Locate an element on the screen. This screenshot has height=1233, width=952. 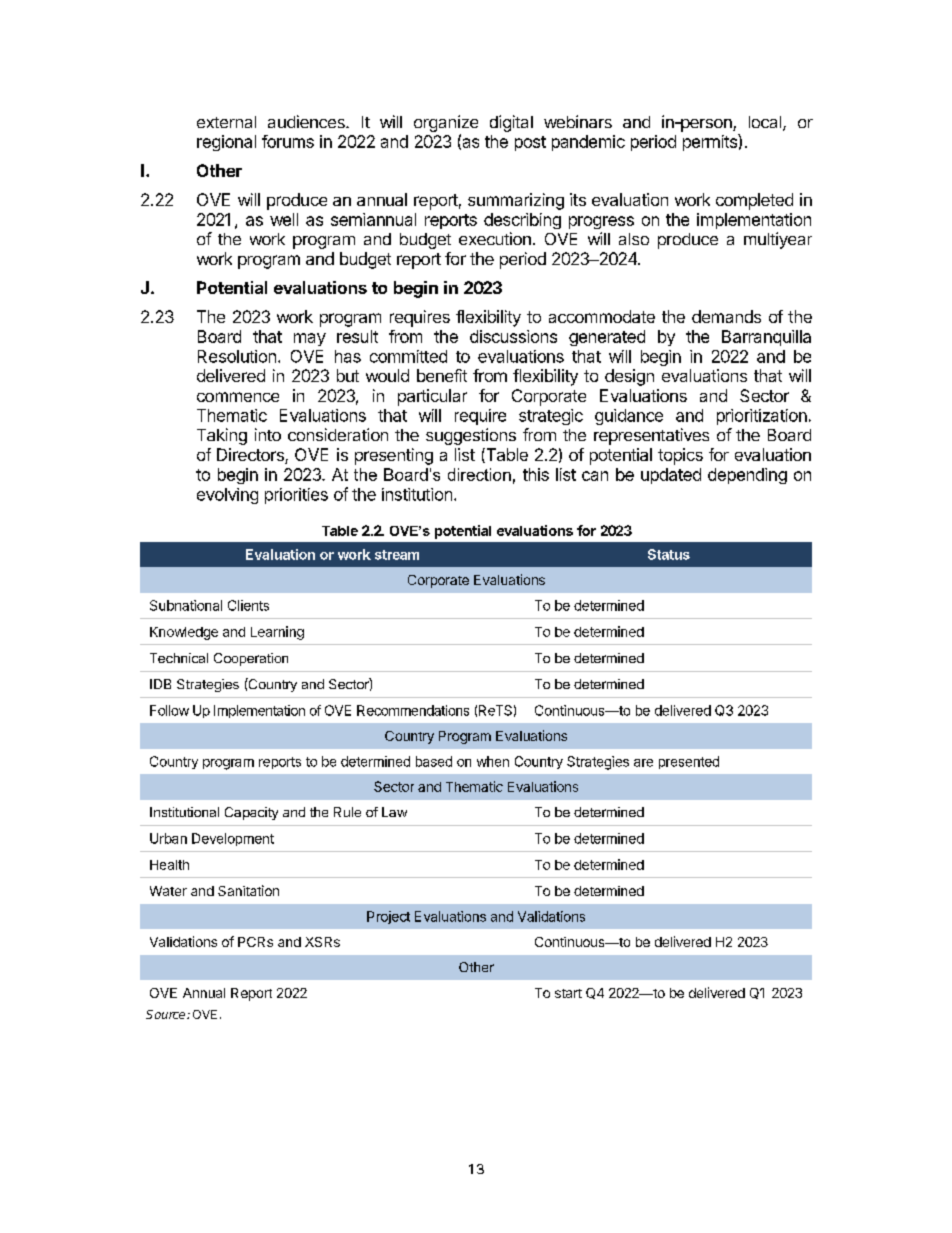
Resolution is located at coordinates (237, 356).
